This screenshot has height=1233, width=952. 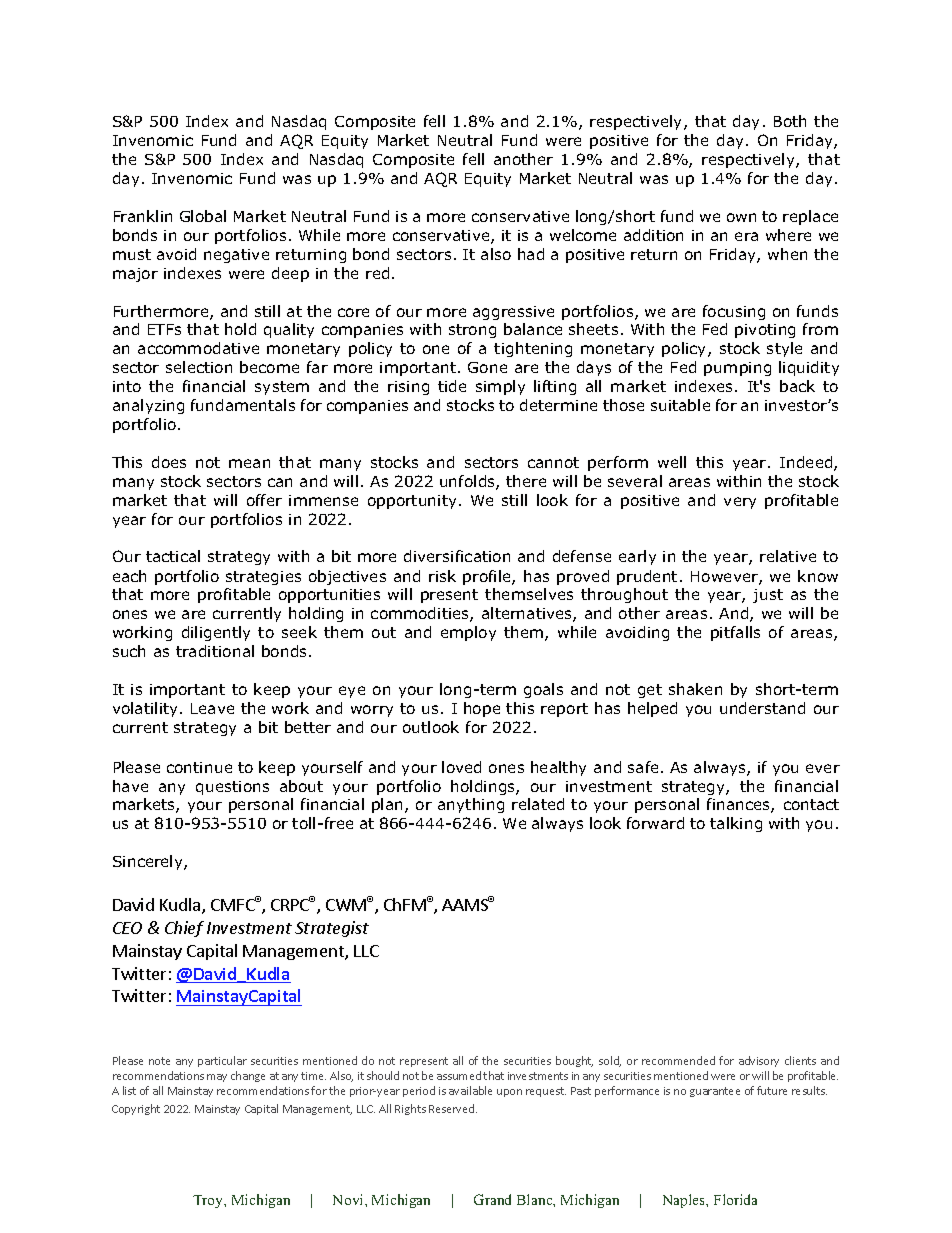 I want to click on there, so click(x=526, y=481).
